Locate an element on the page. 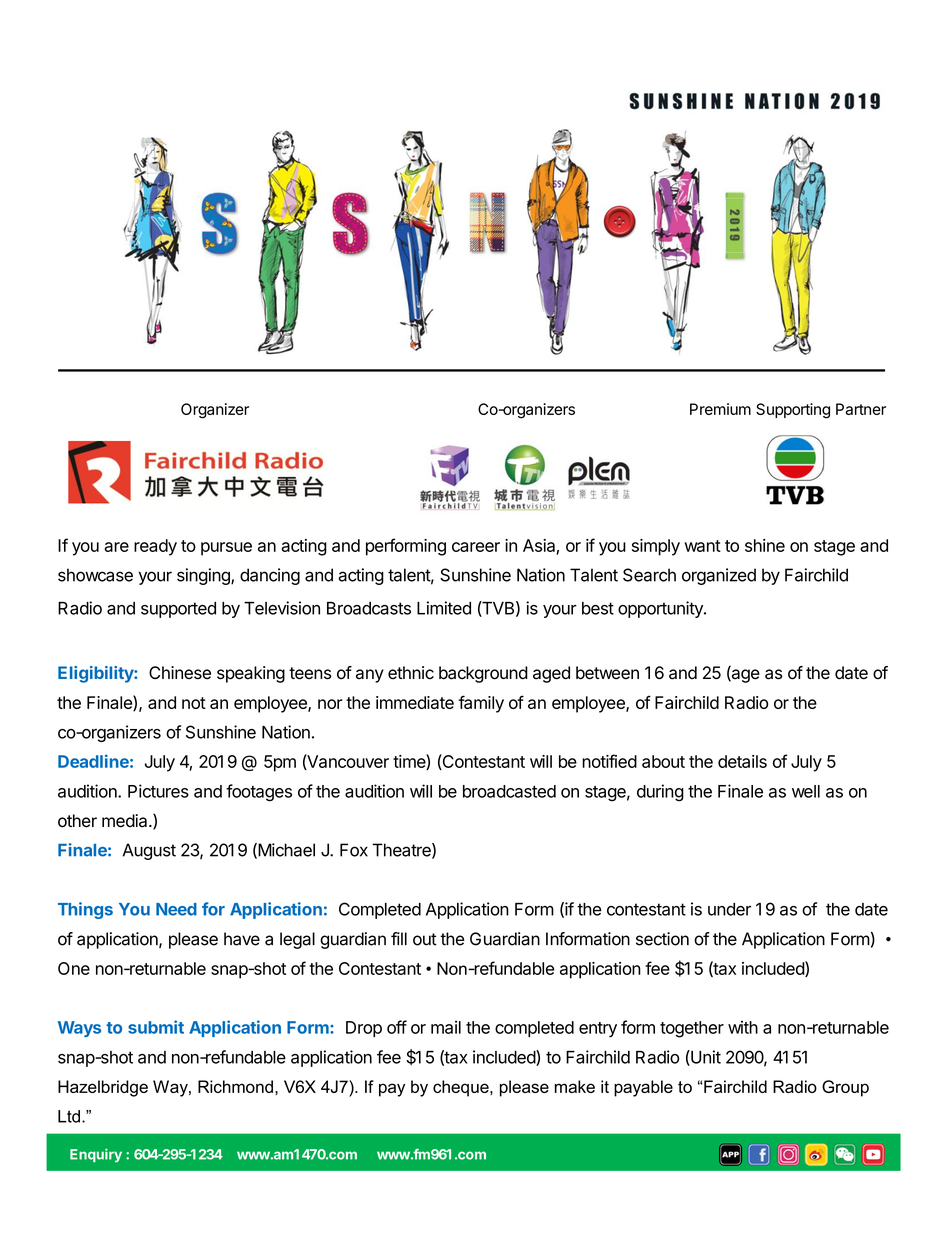  ready is located at coordinates (155, 547).
